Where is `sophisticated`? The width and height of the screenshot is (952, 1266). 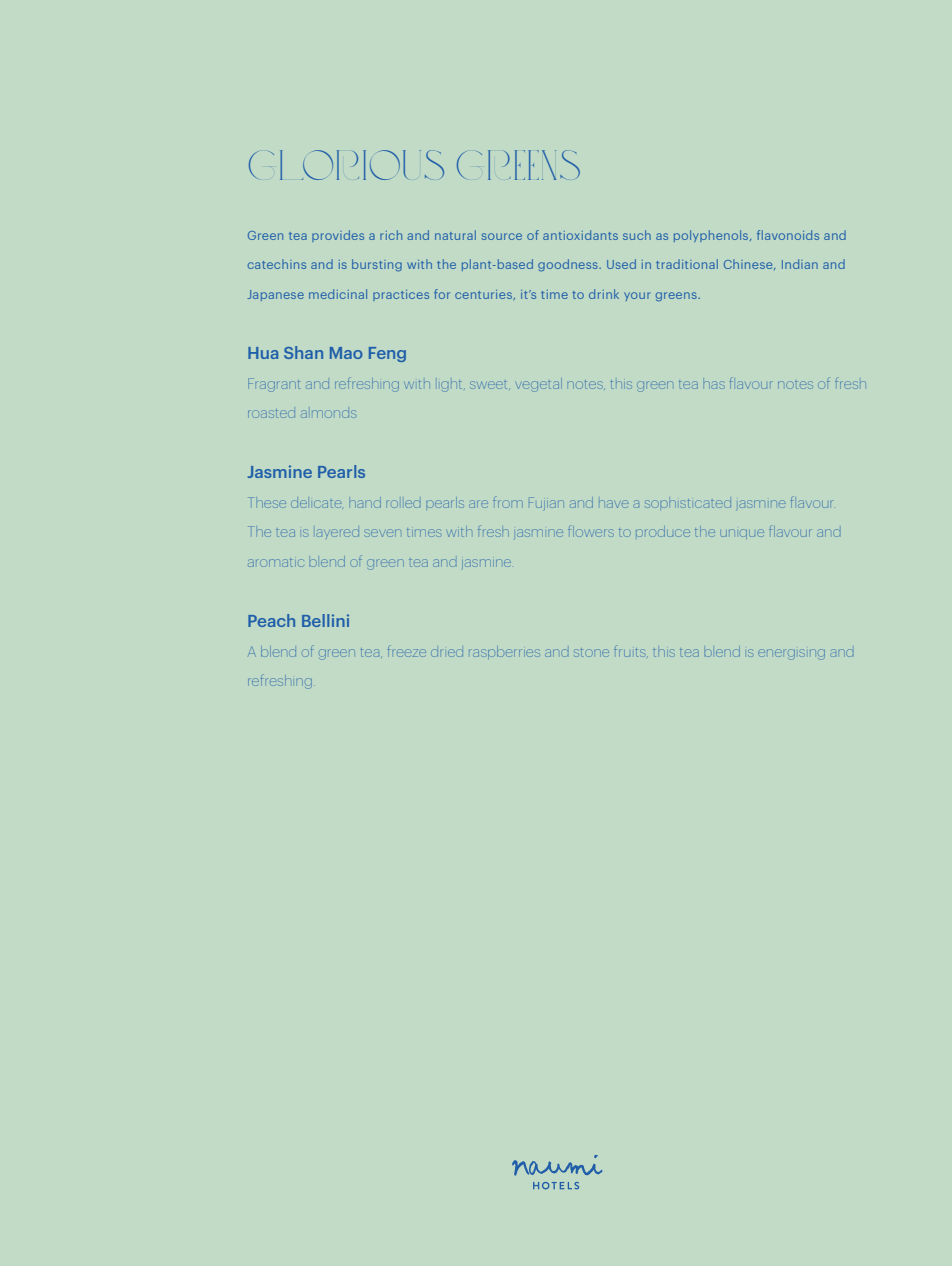 sophisticated is located at coordinates (688, 503).
